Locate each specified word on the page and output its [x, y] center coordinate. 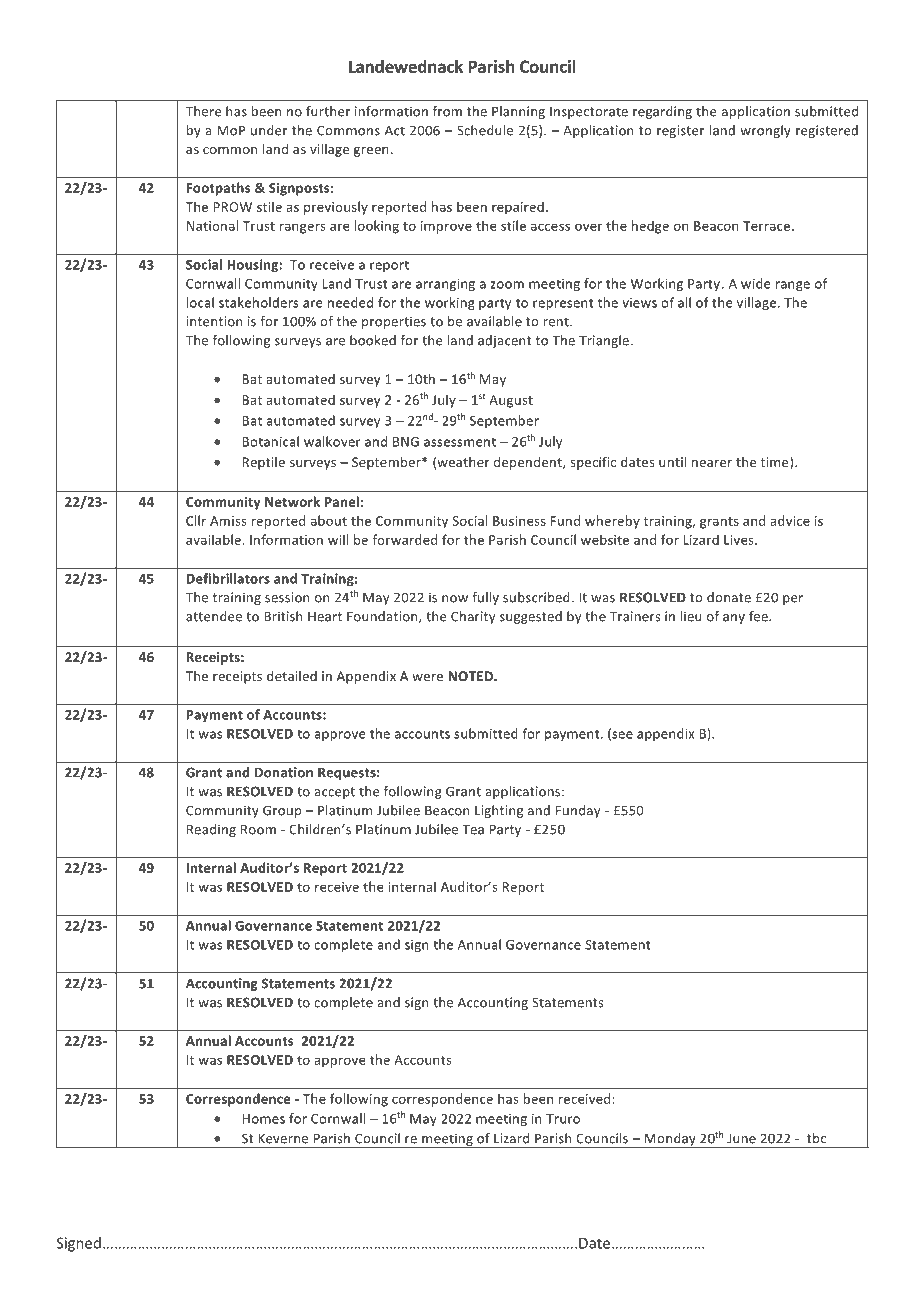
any [734, 619]
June [741, 1138]
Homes [263, 1119]
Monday [670, 1140]
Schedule [485, 130]
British [283, 616]
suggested [531, 617]
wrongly [765, 131]
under [269, 130]
